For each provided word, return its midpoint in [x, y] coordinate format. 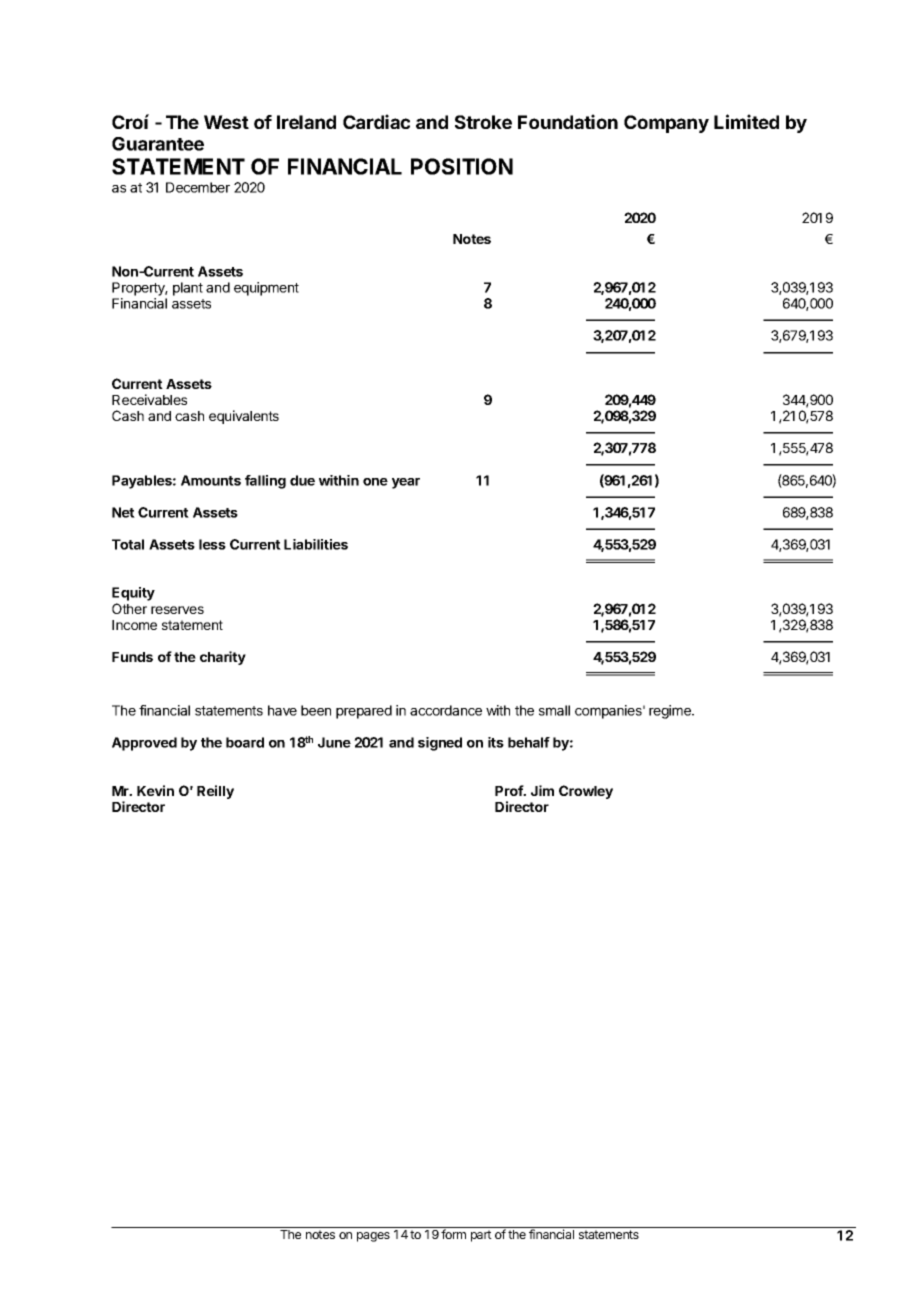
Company [666, 124]
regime [671, 712]
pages [373, 1237]
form [453, 1234]
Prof [510, 790]
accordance [446, 710]
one [375, 482]
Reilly [215, 792]
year [406, 483]
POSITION [462, 166]
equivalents [244, 417]
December [198, 187]
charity [223, 658]
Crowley [586, 792]
